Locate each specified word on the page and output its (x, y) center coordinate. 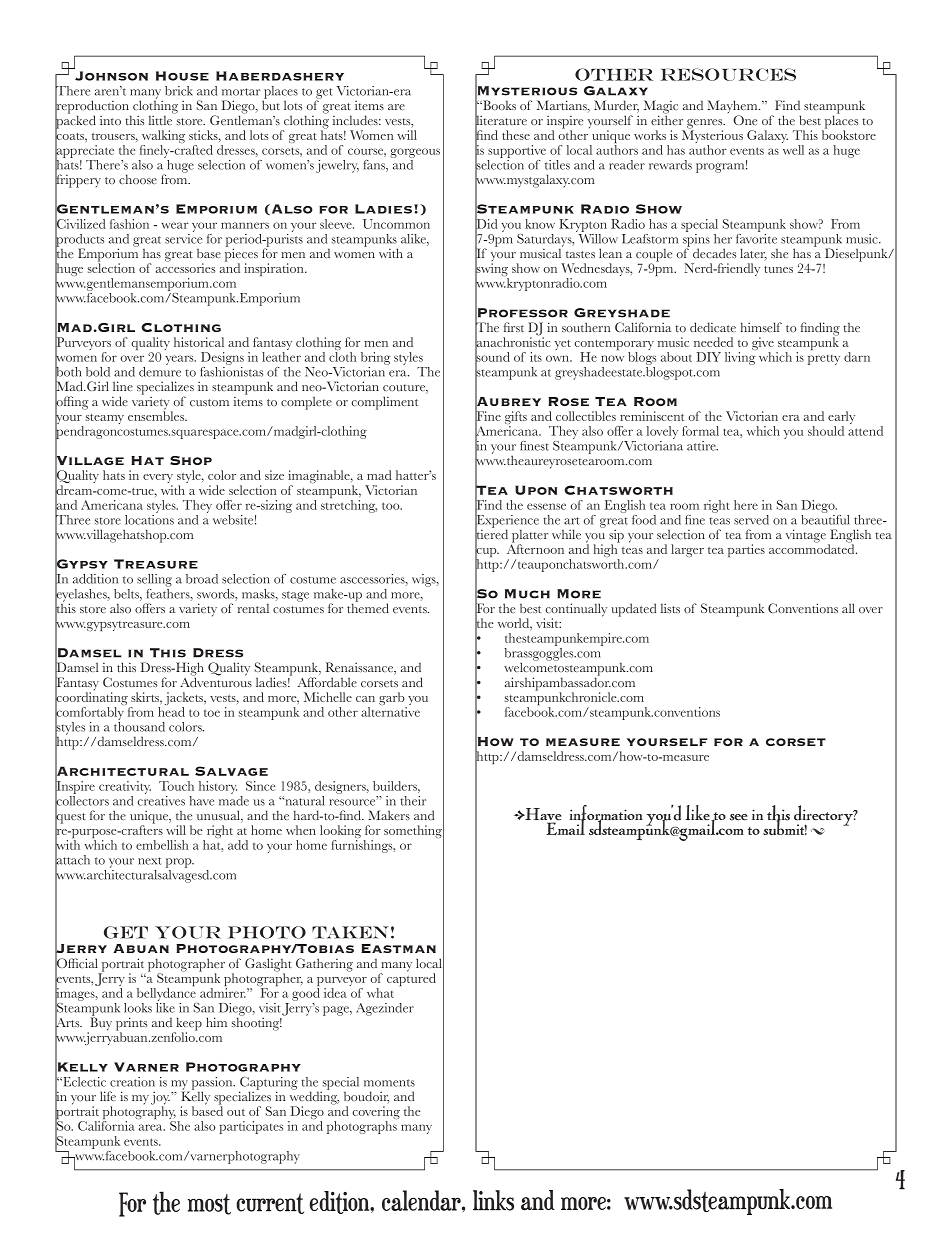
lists (670, 608)
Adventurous (216, 681)
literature (501, 120)
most (209, 1204)
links (493, 1200)
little (162, 119)
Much (527, 594)
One (745, 120)
